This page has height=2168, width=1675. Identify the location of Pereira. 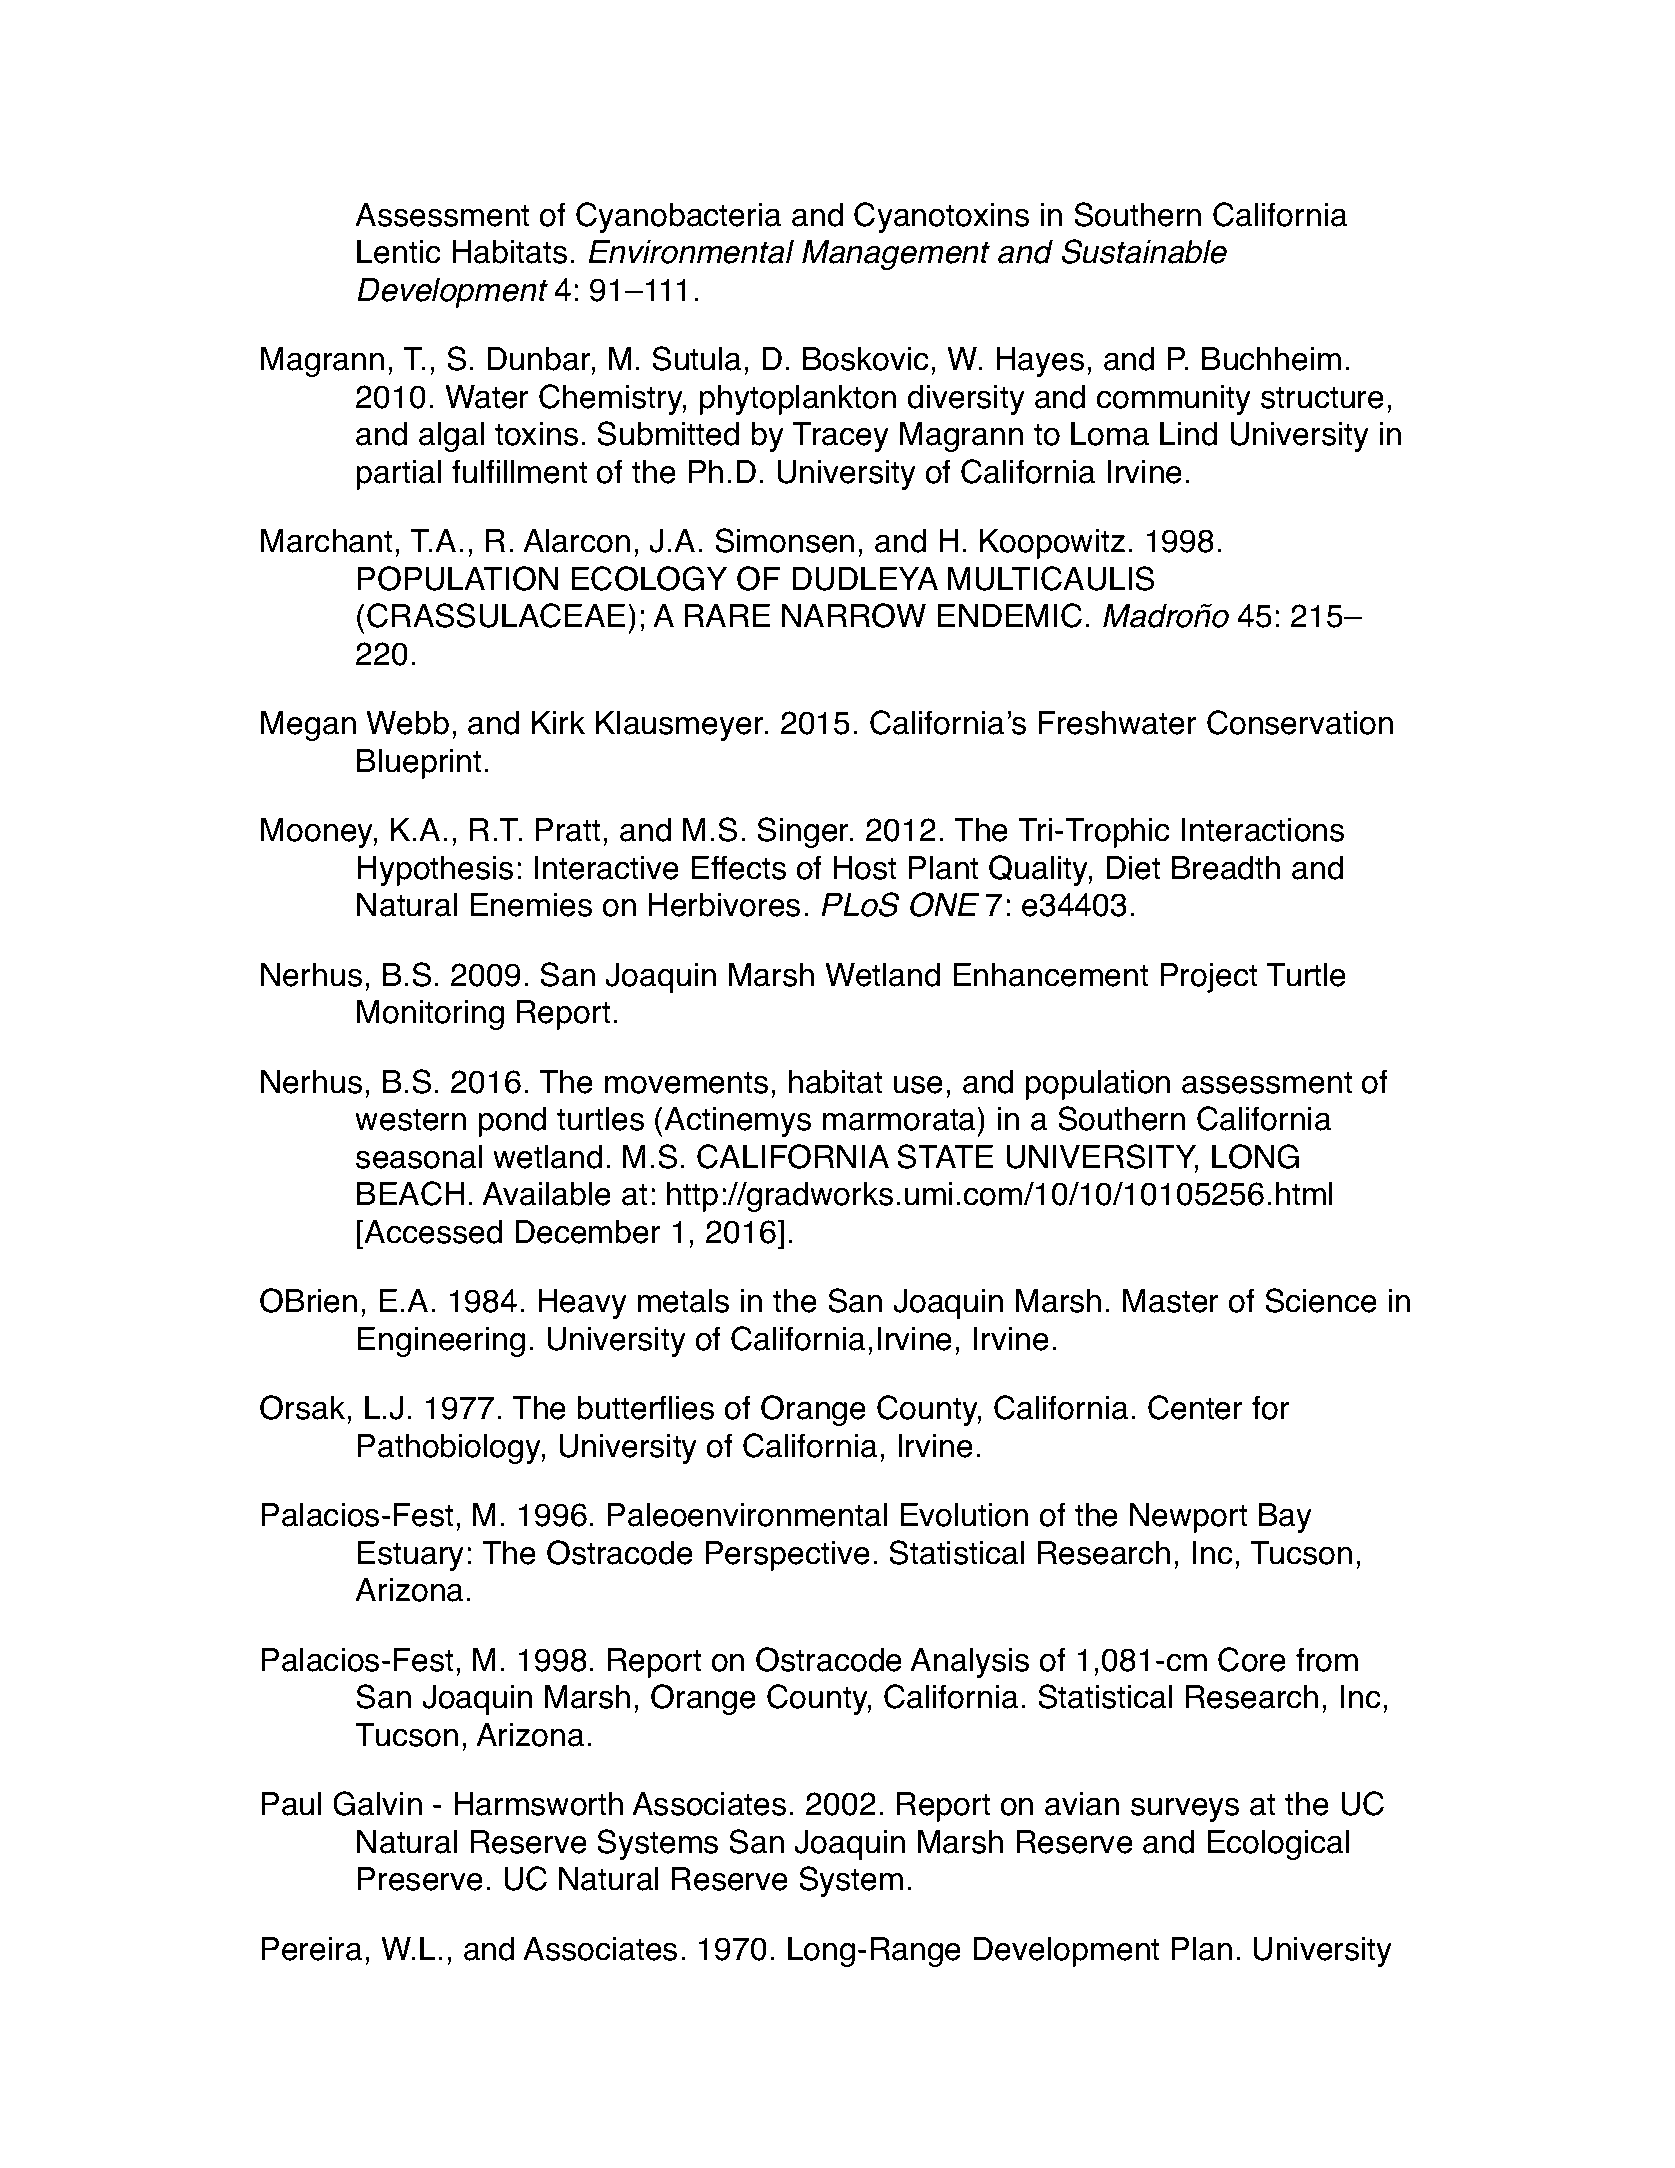
(311, 1949).
